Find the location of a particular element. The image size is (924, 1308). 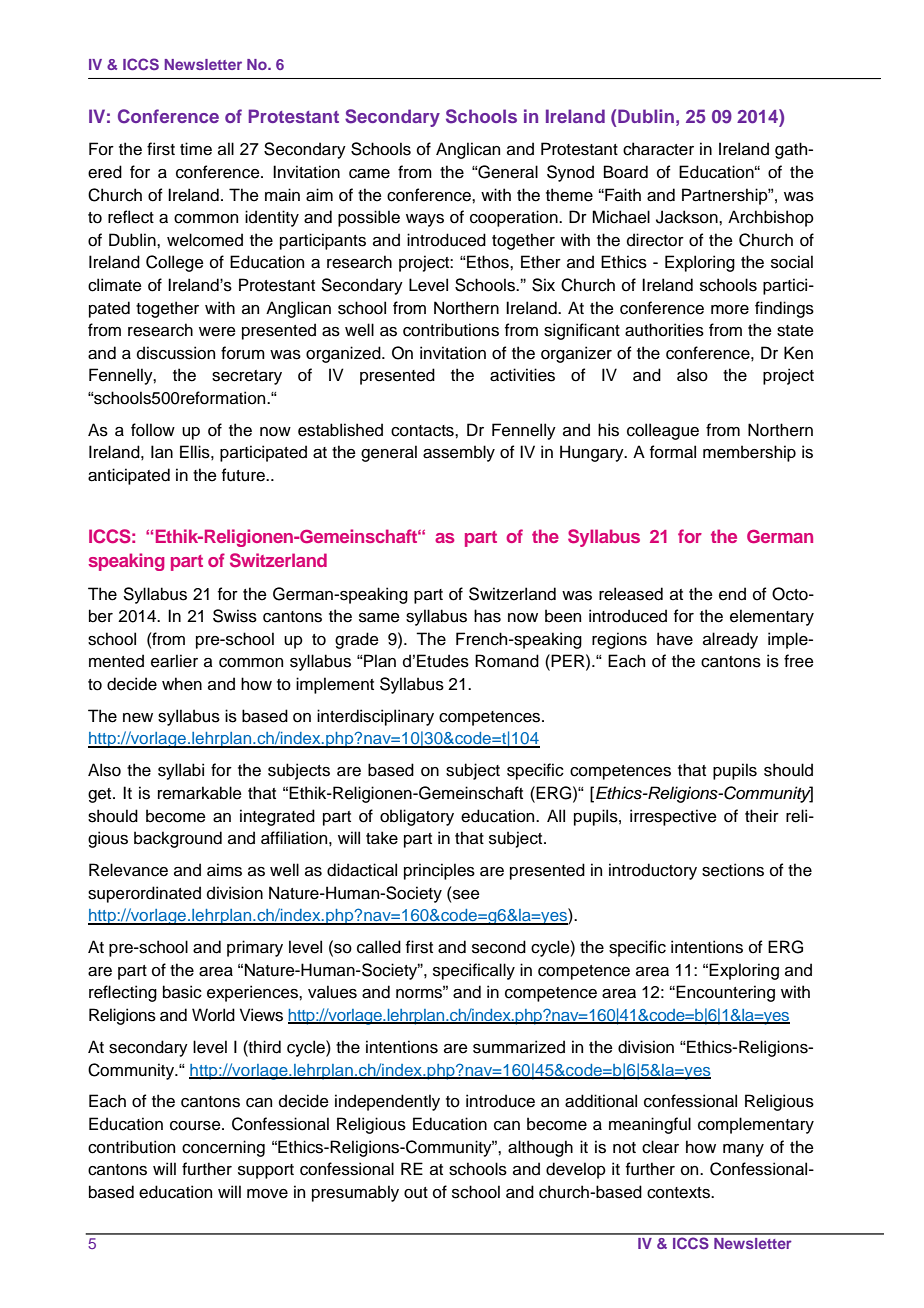

time is located at coordinates (196, 149).
